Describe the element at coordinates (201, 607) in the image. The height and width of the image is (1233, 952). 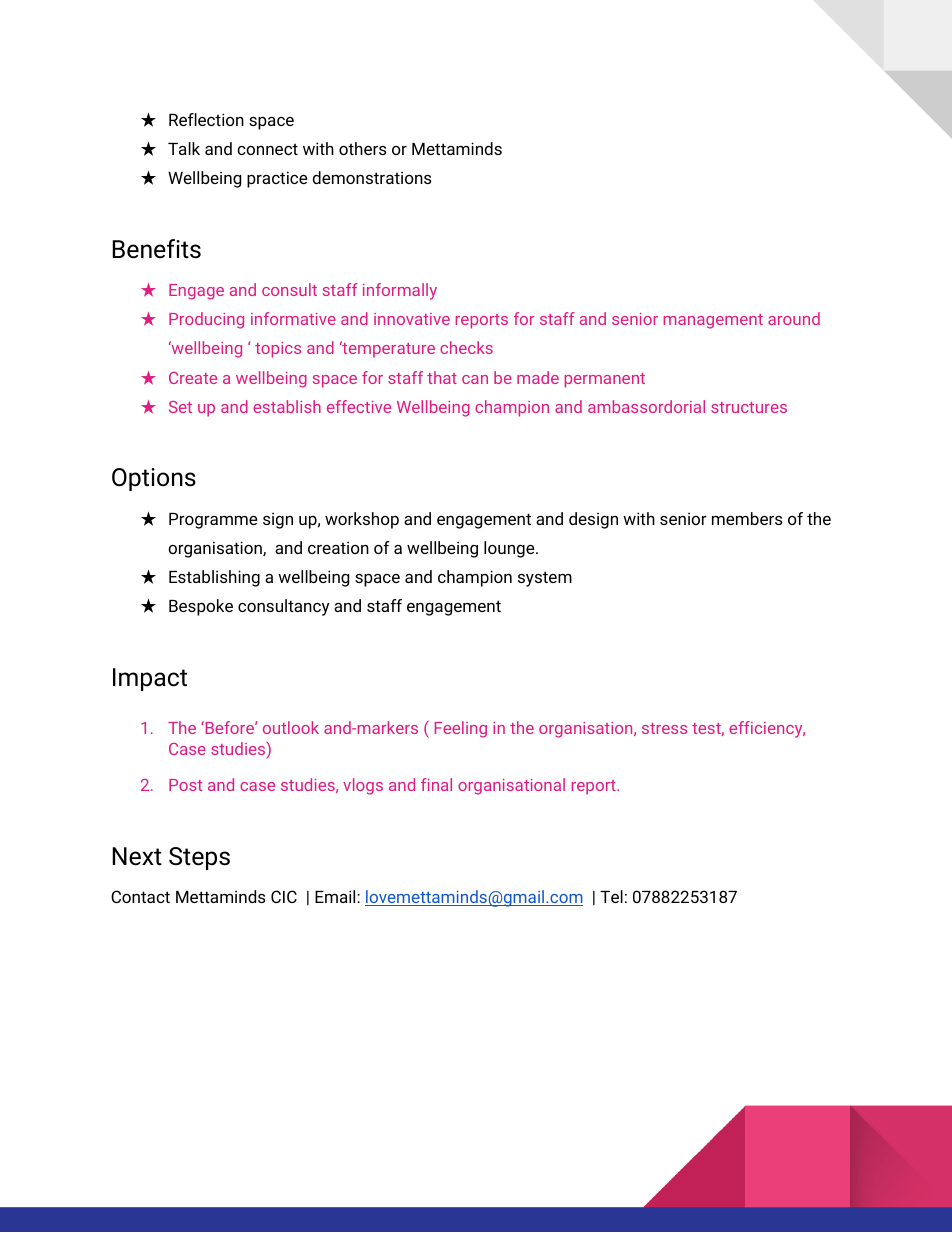
I see `Bespoke` at that location.
